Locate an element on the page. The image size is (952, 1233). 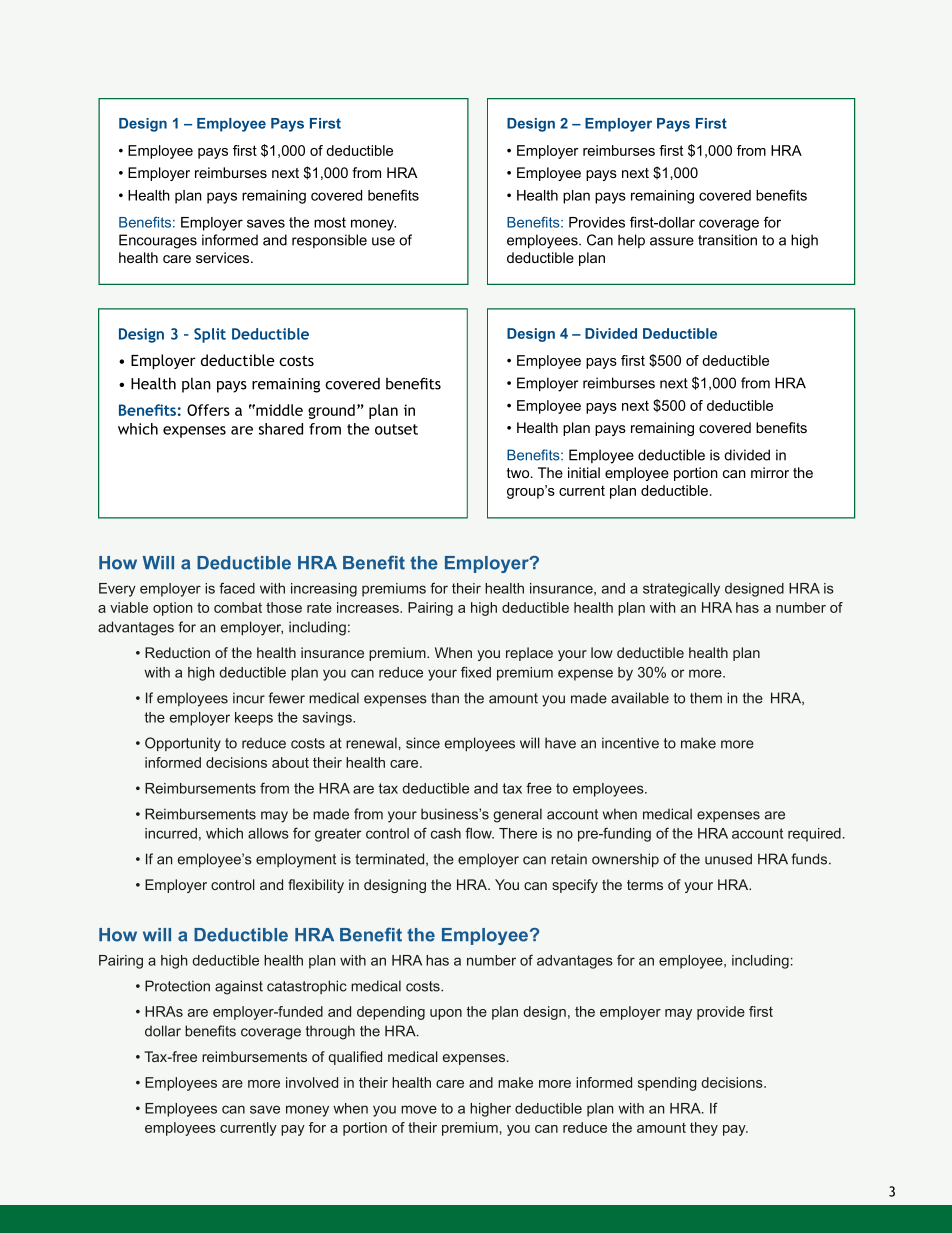
transition is located at coordinates (727, 240).
